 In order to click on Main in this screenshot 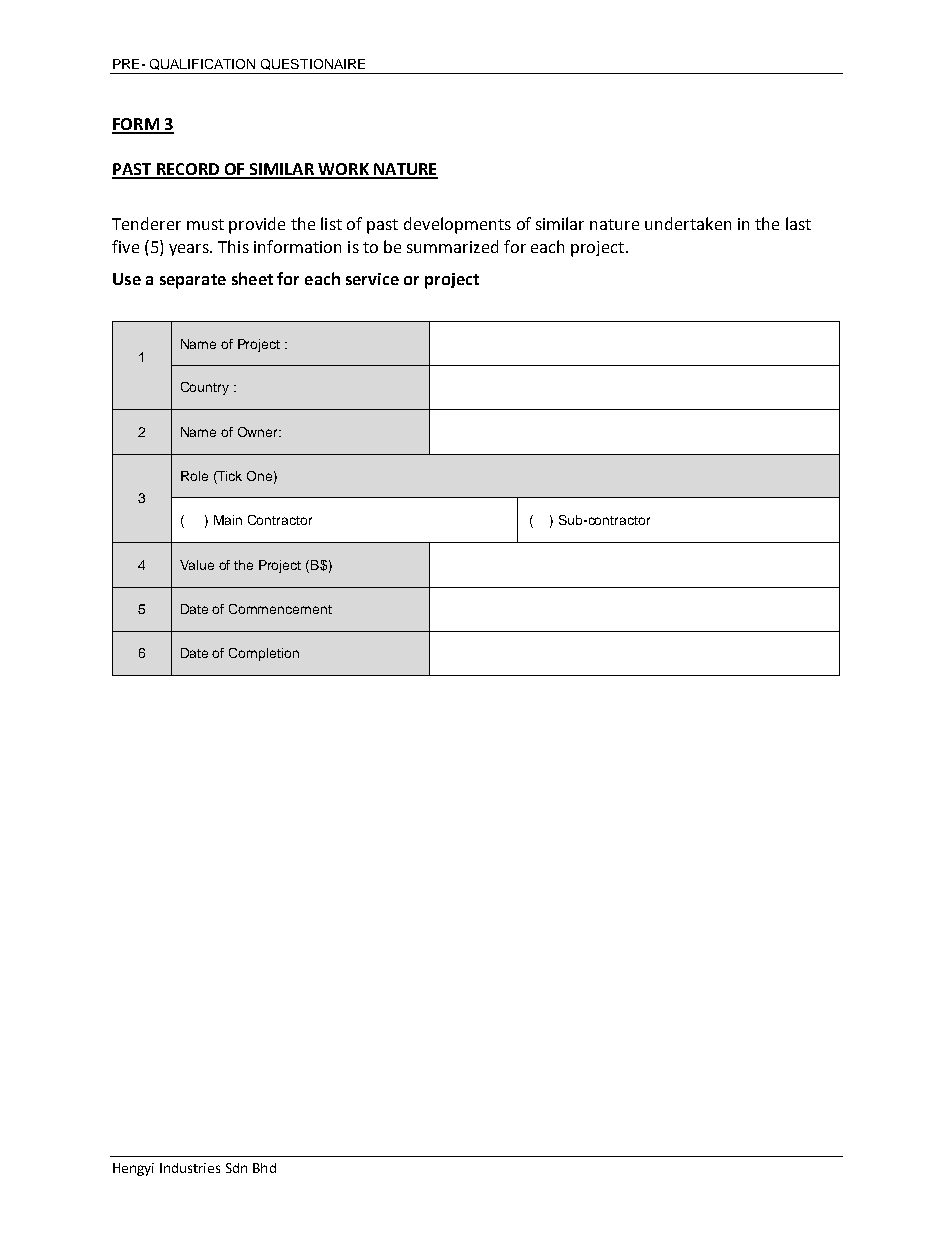, I will do `click(228, 520)`.
